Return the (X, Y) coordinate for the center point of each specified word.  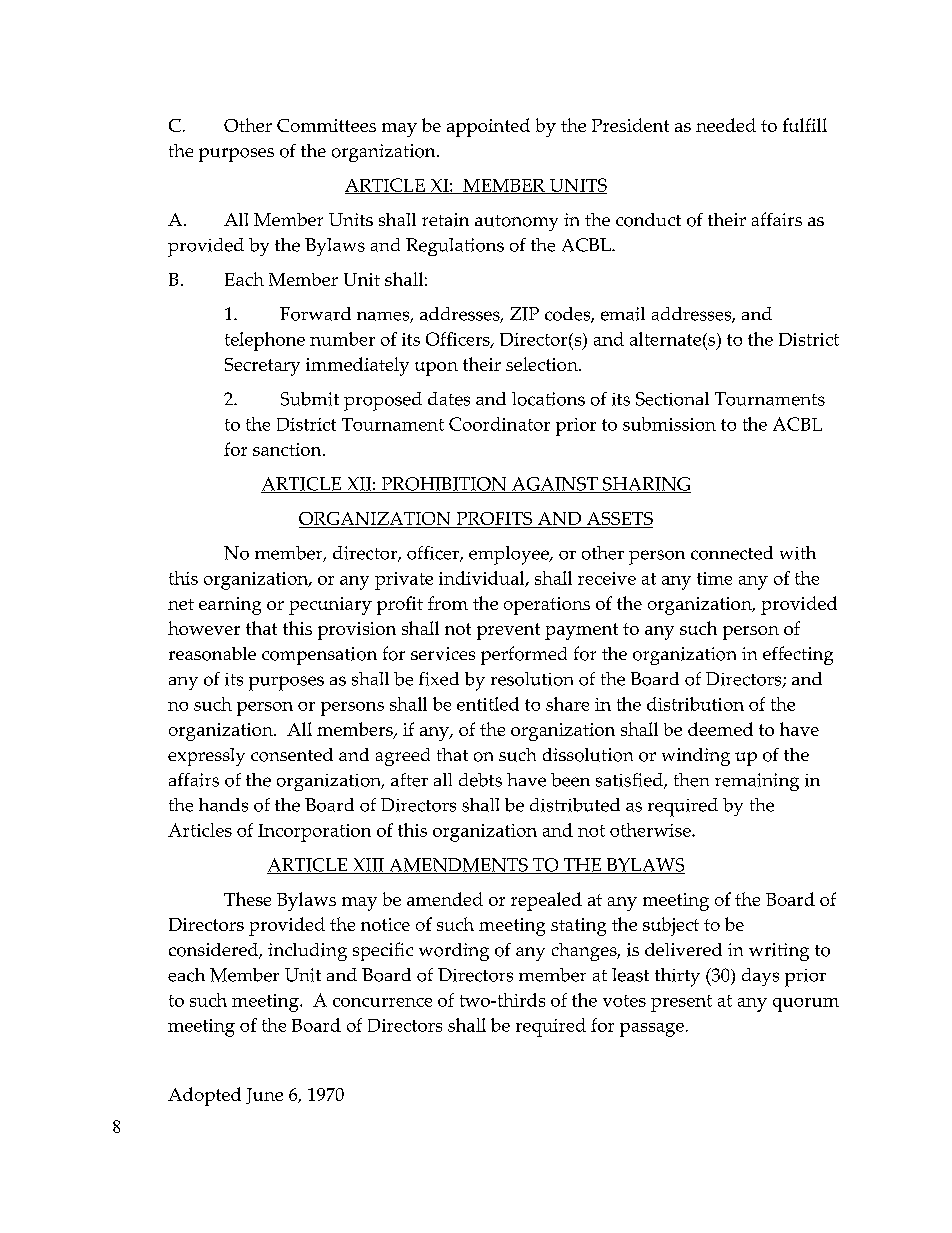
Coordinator (499, 424)
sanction (288, 449)
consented (292, 755)
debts (480, 780)
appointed (488, 127)
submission (669, 424)
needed (726, 125)
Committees (326, 125)
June (264, 1096)
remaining (757, 782)
